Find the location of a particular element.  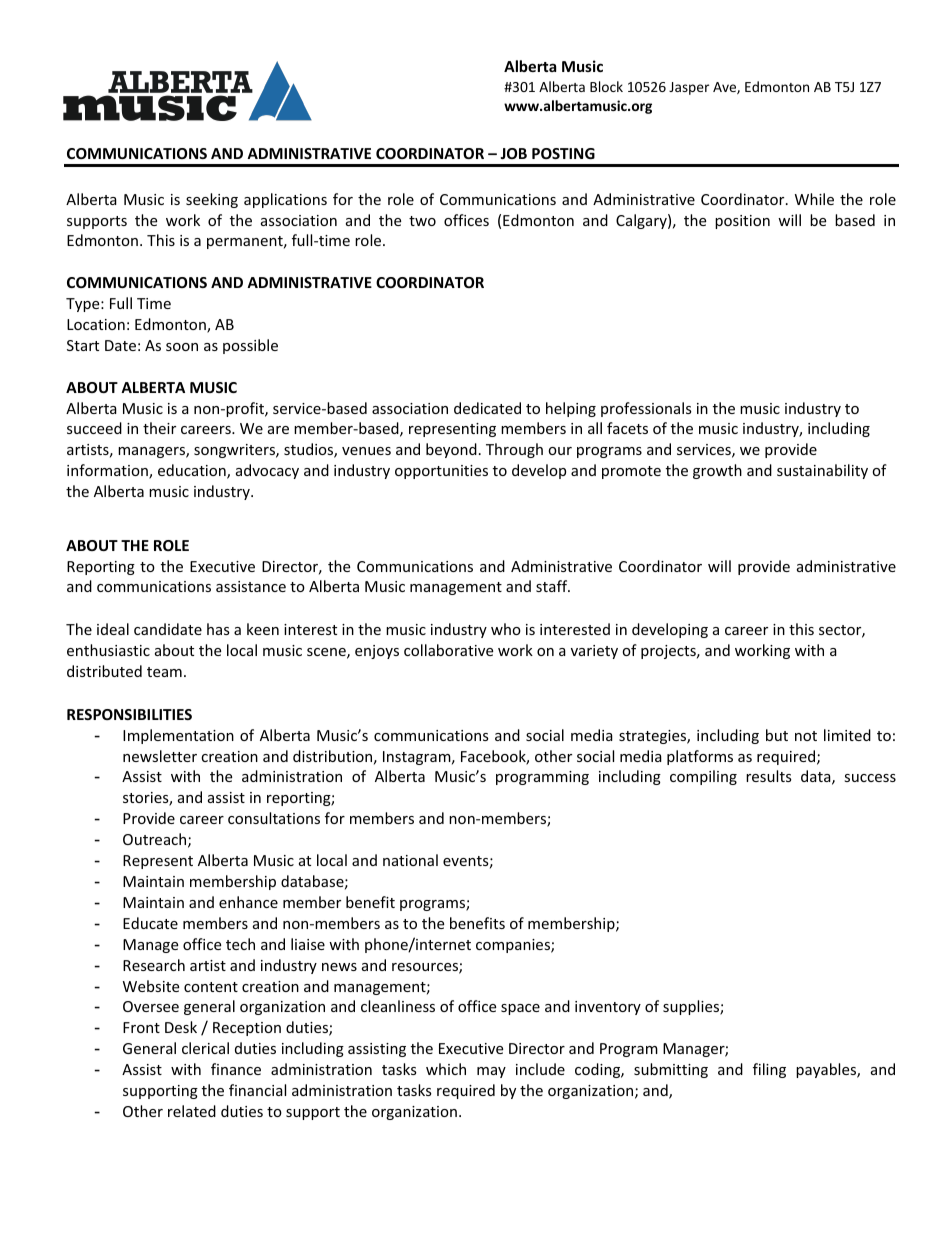

JOB is located at coordinates (513, 153).
